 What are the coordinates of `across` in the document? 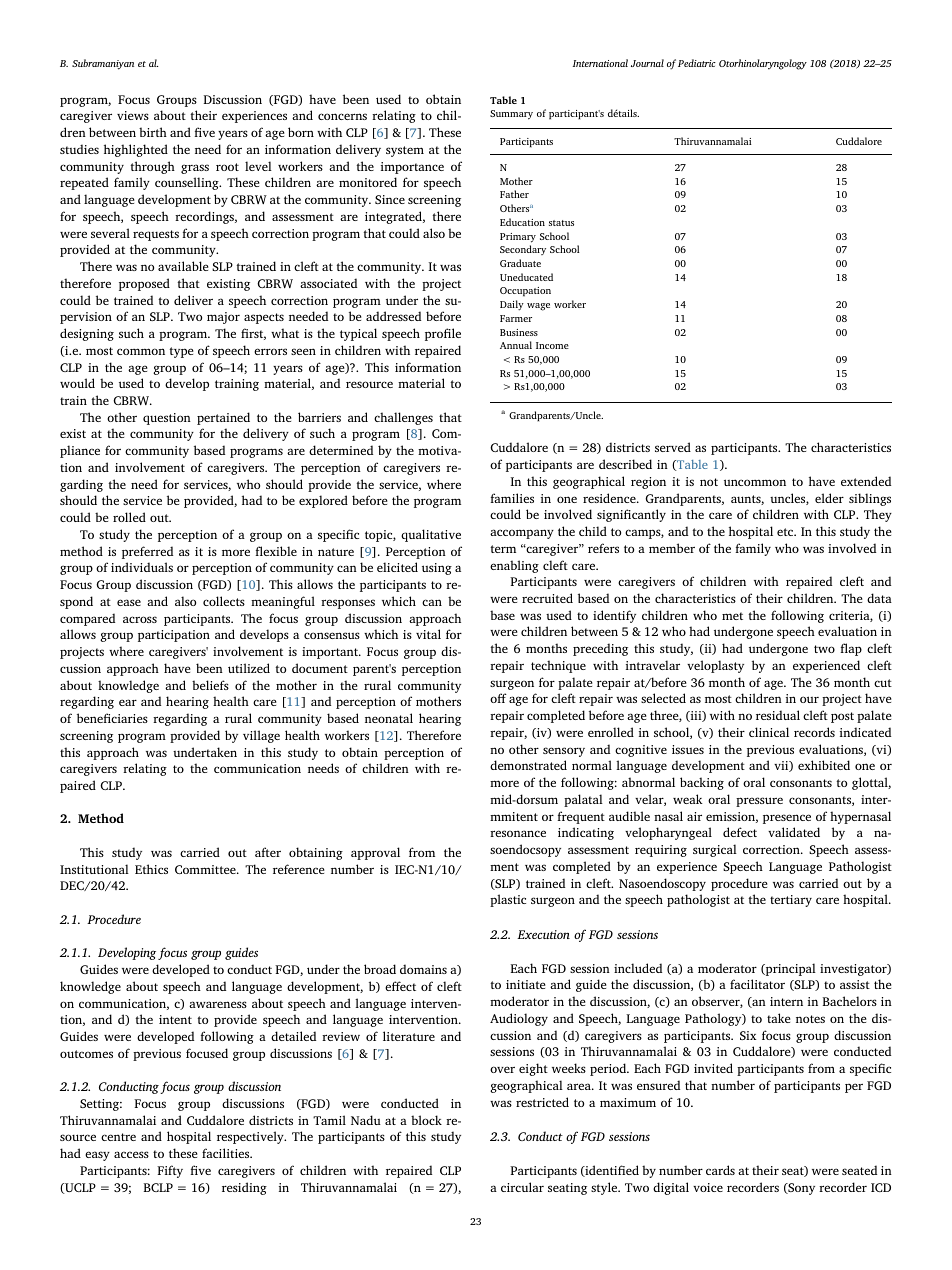 It's located at (140, 619).
